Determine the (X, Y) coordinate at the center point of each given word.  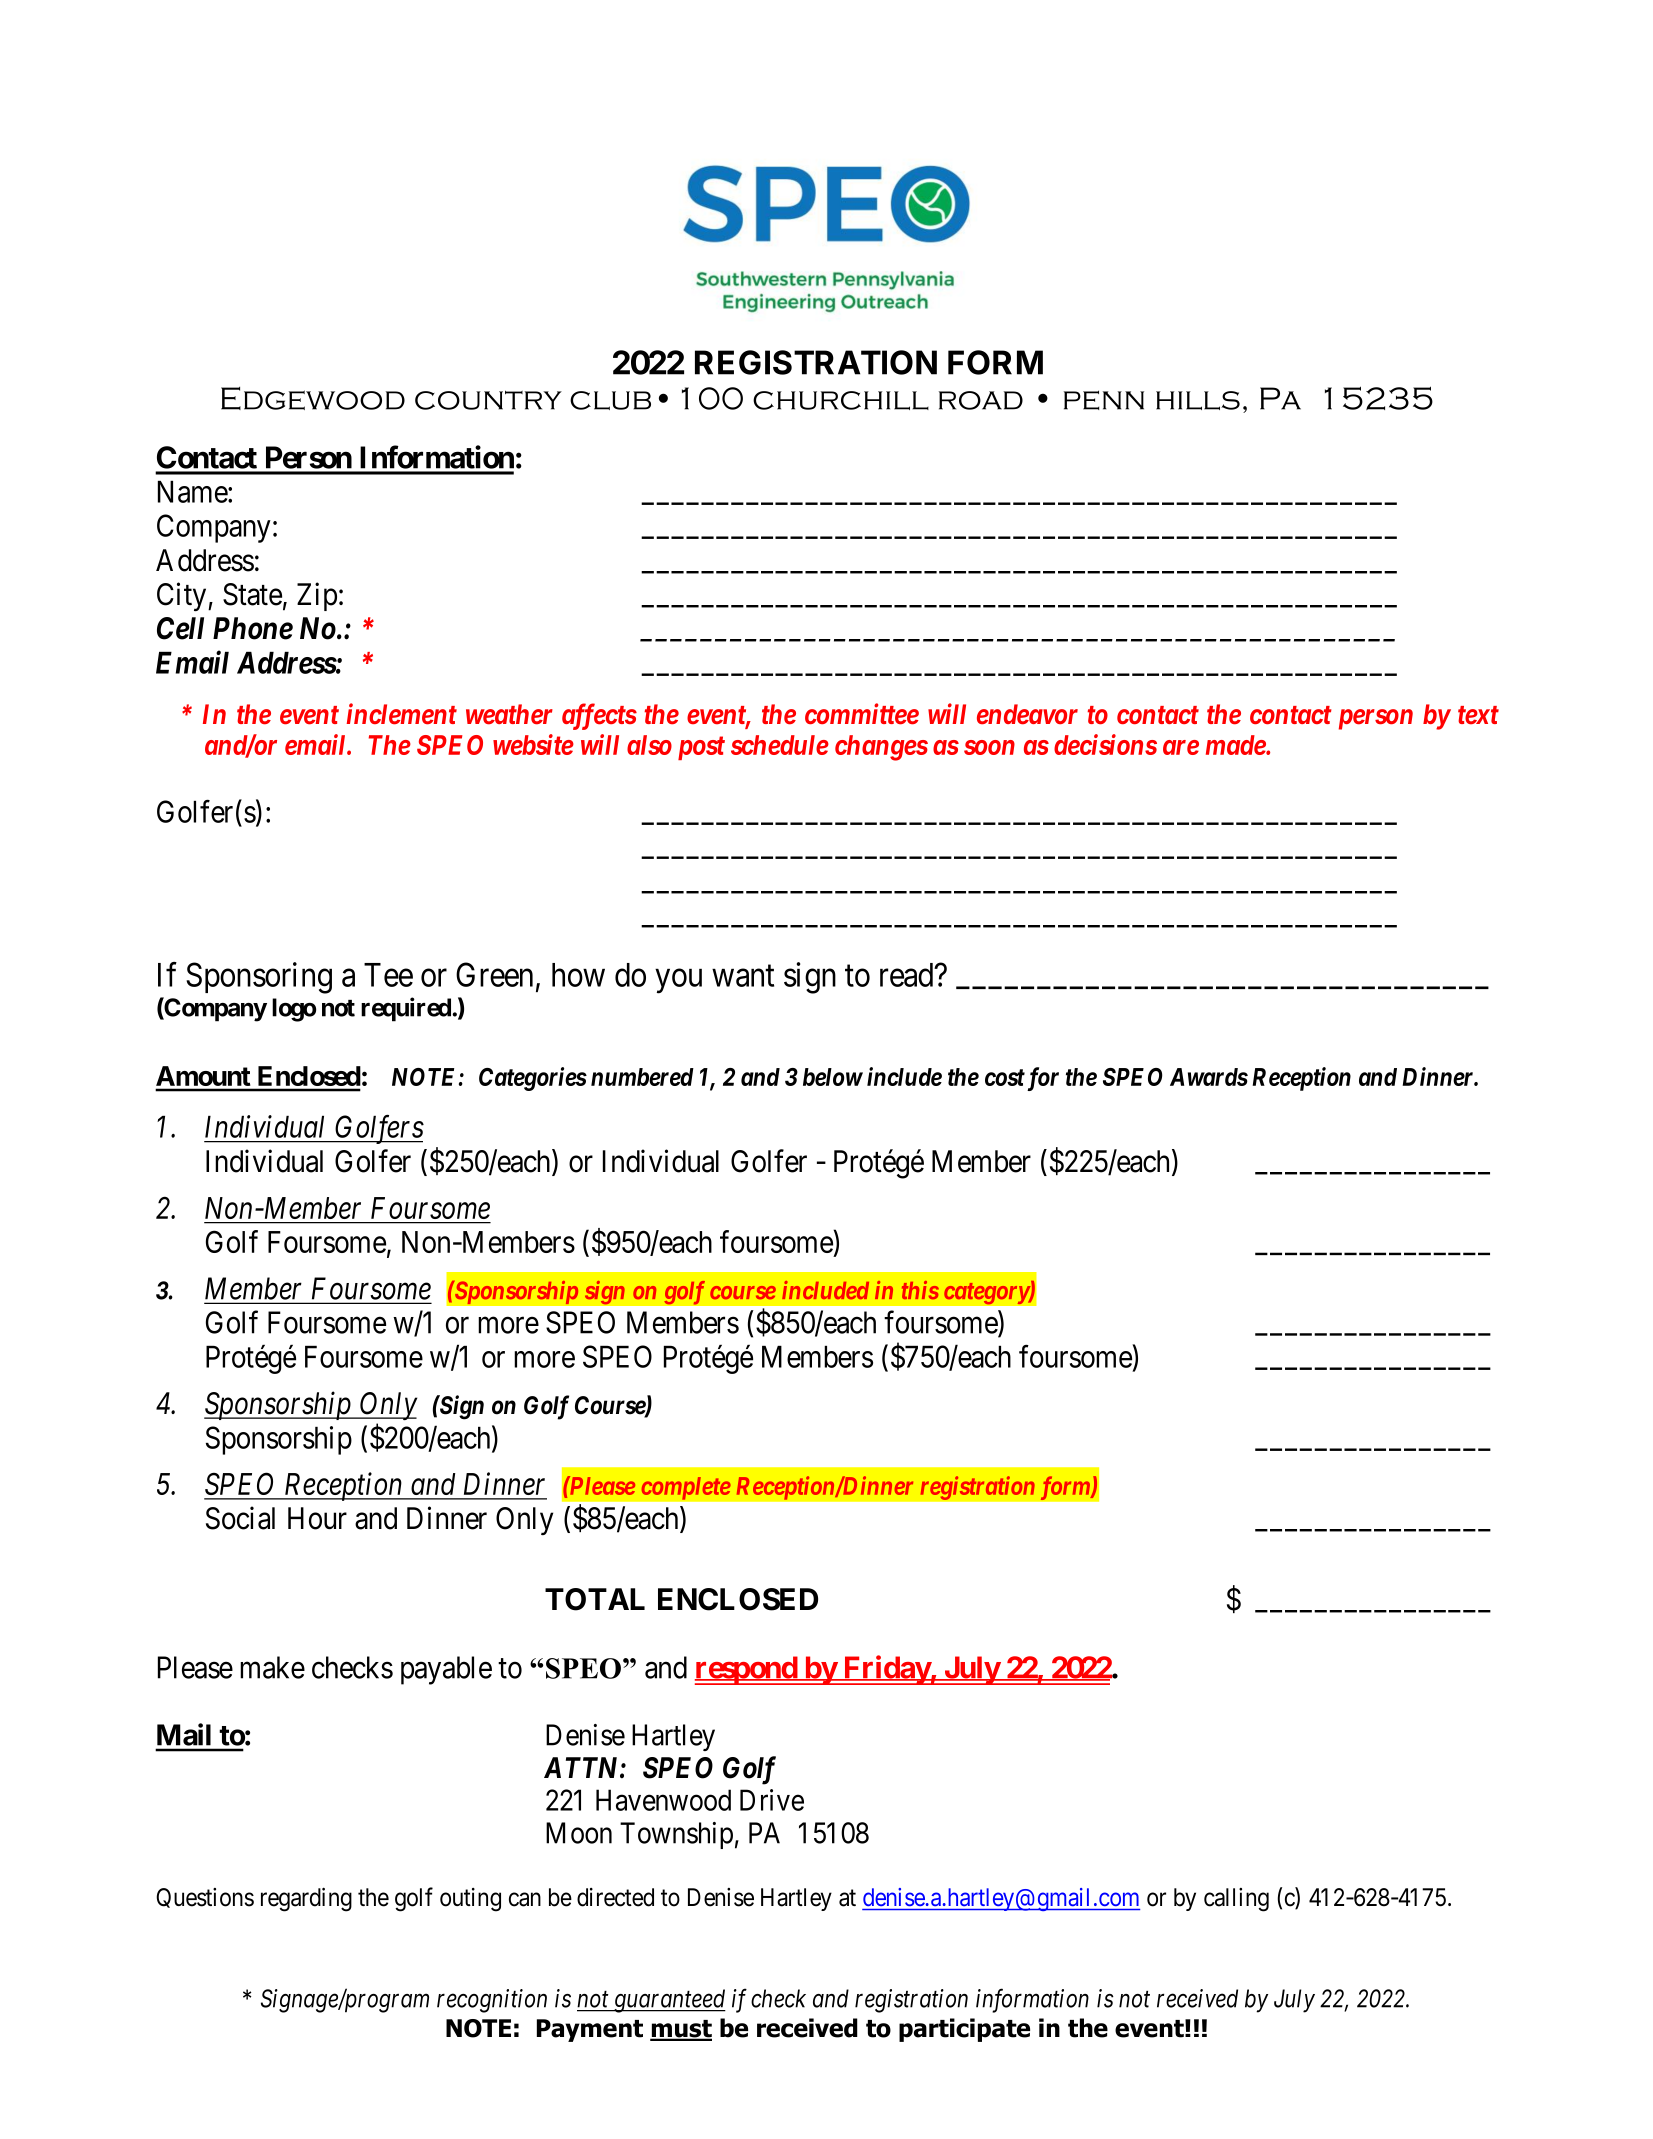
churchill (841, 400)
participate (964, 2030)
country (488, 400)
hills (1198, 400)
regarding (306, 1899)
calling (1236, 1900)
